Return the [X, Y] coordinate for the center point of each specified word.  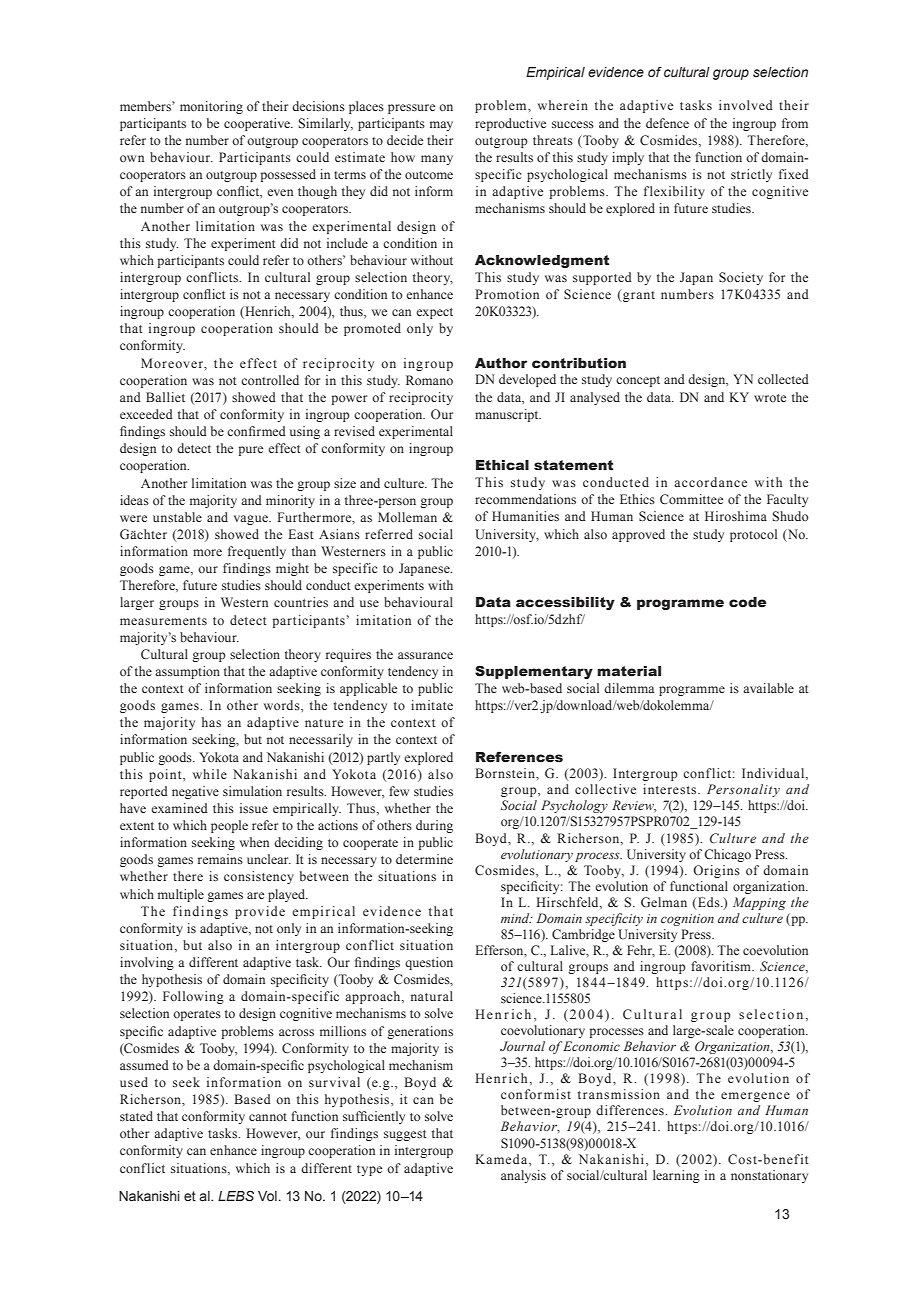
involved [746, 105]
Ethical [502, 465]
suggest [405, 1135]
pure [250, 451]
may [441, 126]
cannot [268, 1117]
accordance [710, 482]
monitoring [211, 107]
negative [195, 792]
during [434, 826]
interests [671, 789]
